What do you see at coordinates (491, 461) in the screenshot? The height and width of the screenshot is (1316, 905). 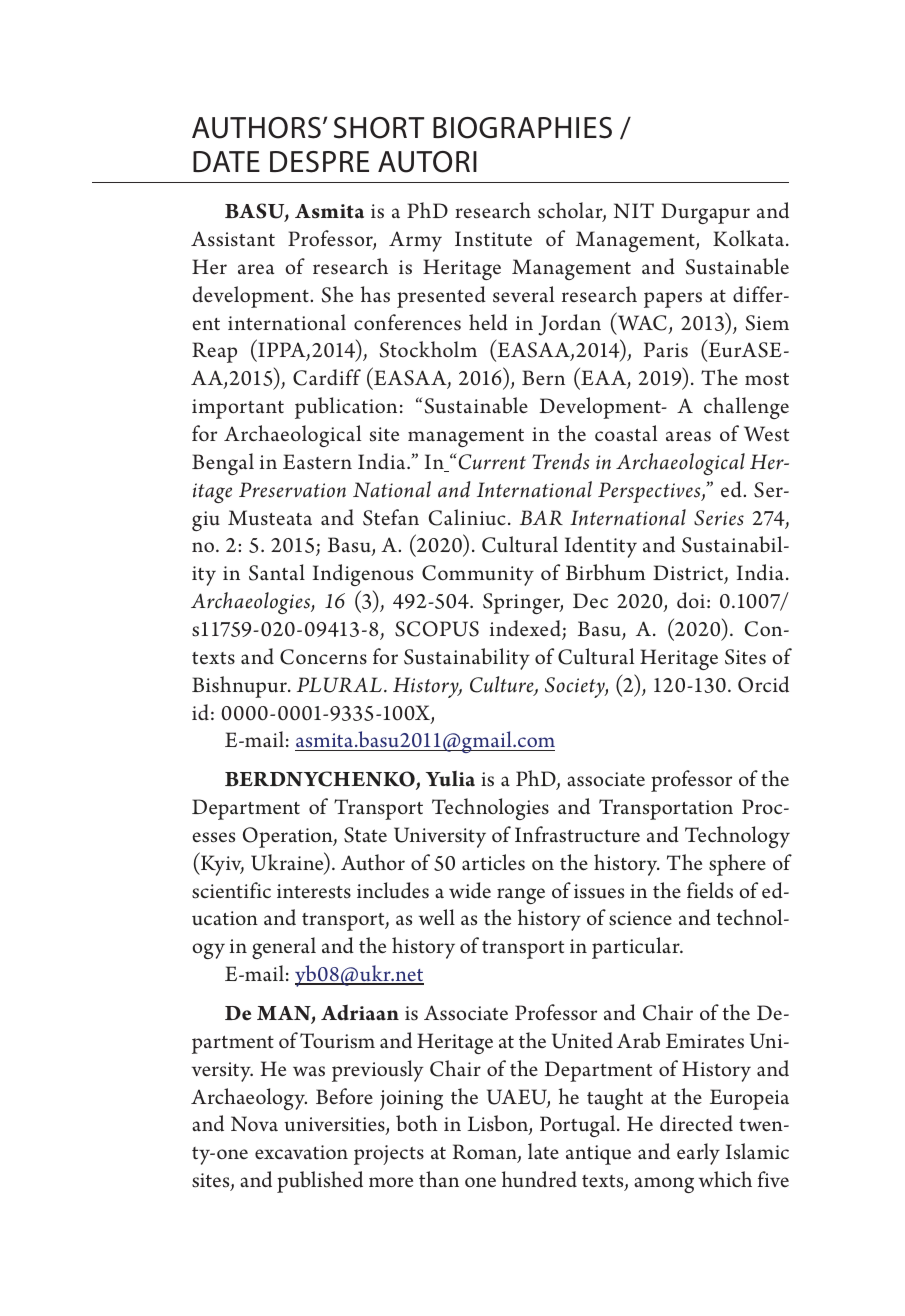 I see `Current` at bounding box center [491, 461].
